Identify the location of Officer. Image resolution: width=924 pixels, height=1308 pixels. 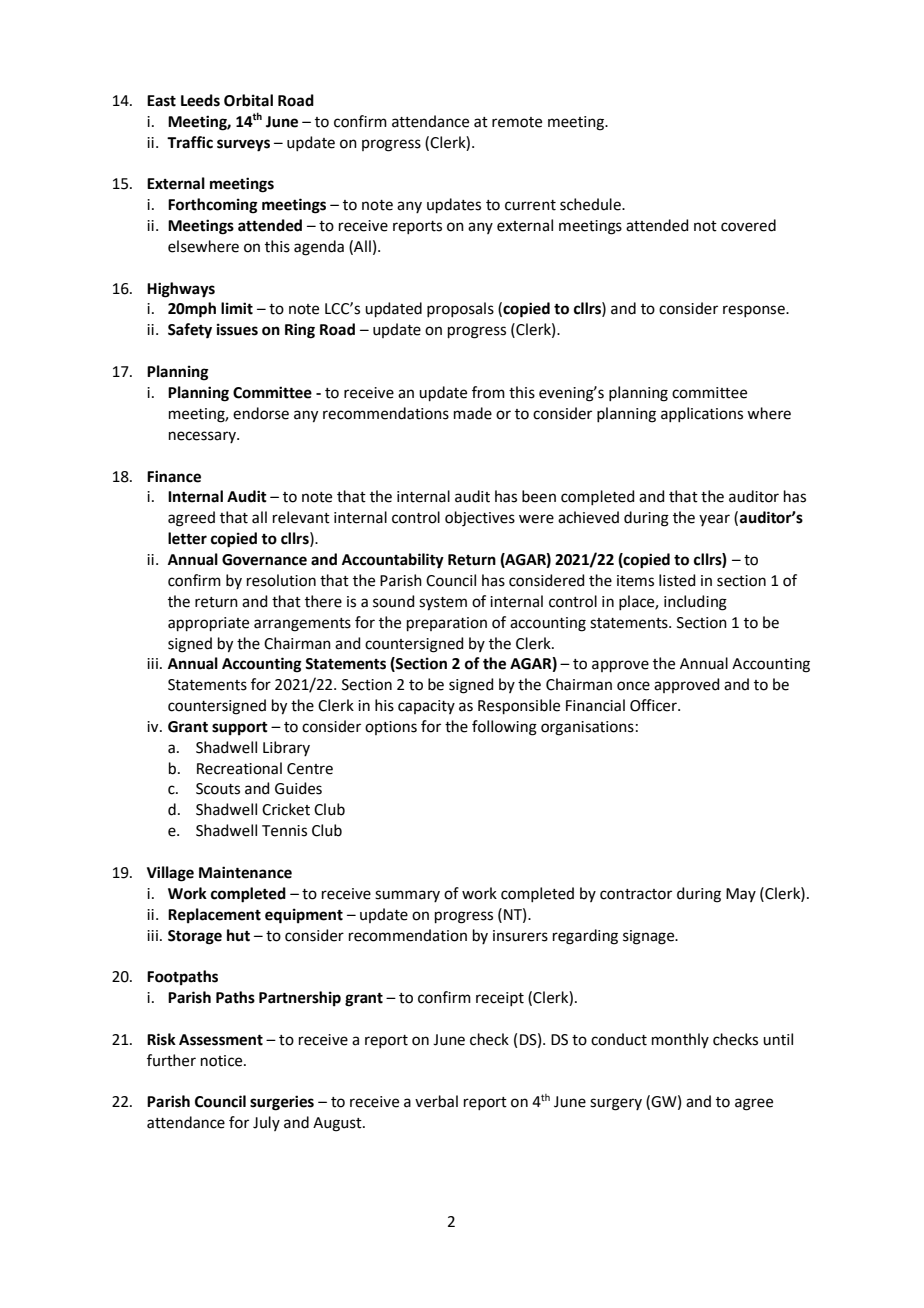
(654, 705).
